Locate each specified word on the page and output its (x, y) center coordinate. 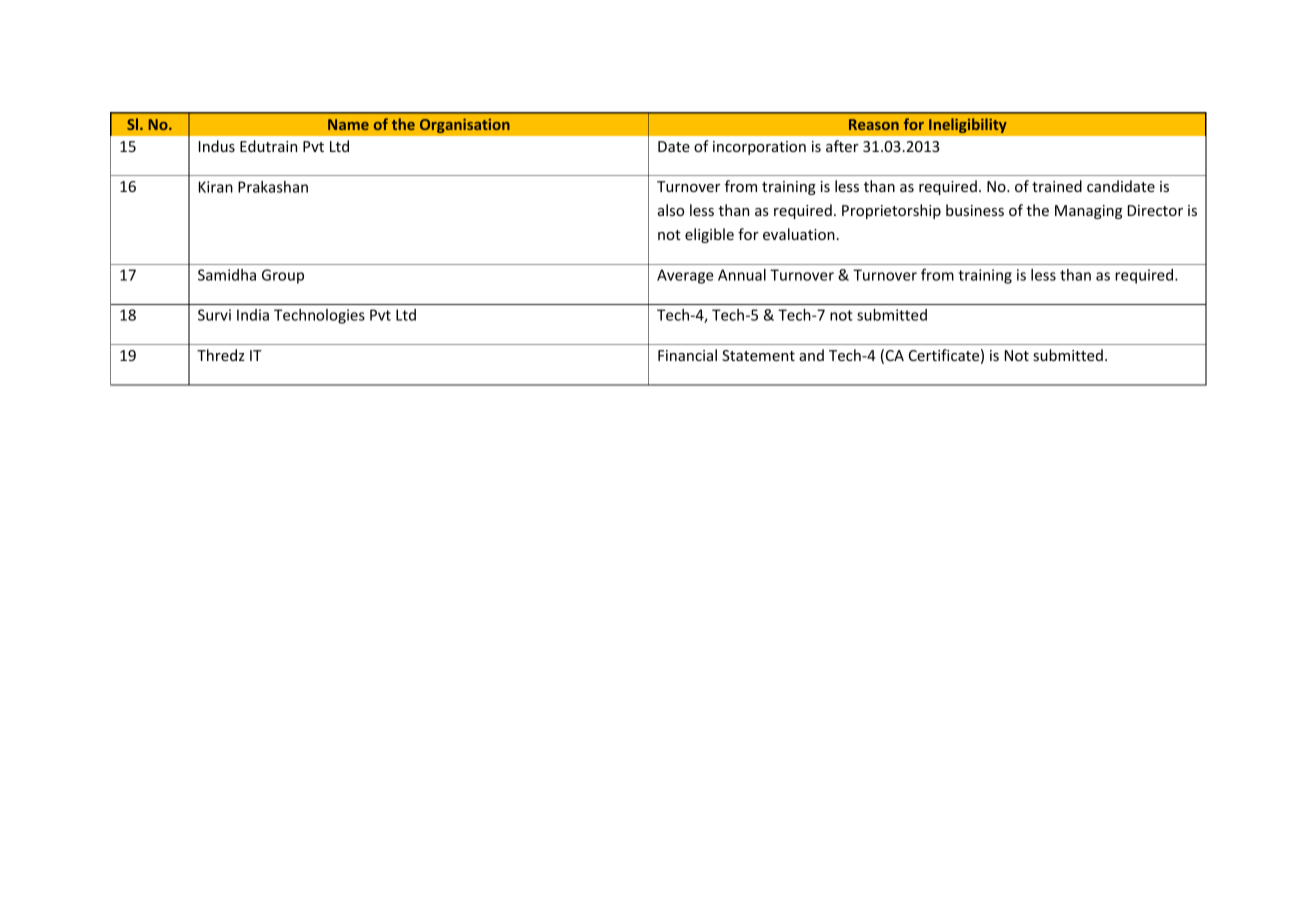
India (253, 315)
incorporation (759, 148)
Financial (687, 355)
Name (348, 124)
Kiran (216, 187)
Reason (874, 124)
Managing (1088, 212)
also (671, 210)
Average (685, 276)
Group (283, 276)
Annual (742, 275)
